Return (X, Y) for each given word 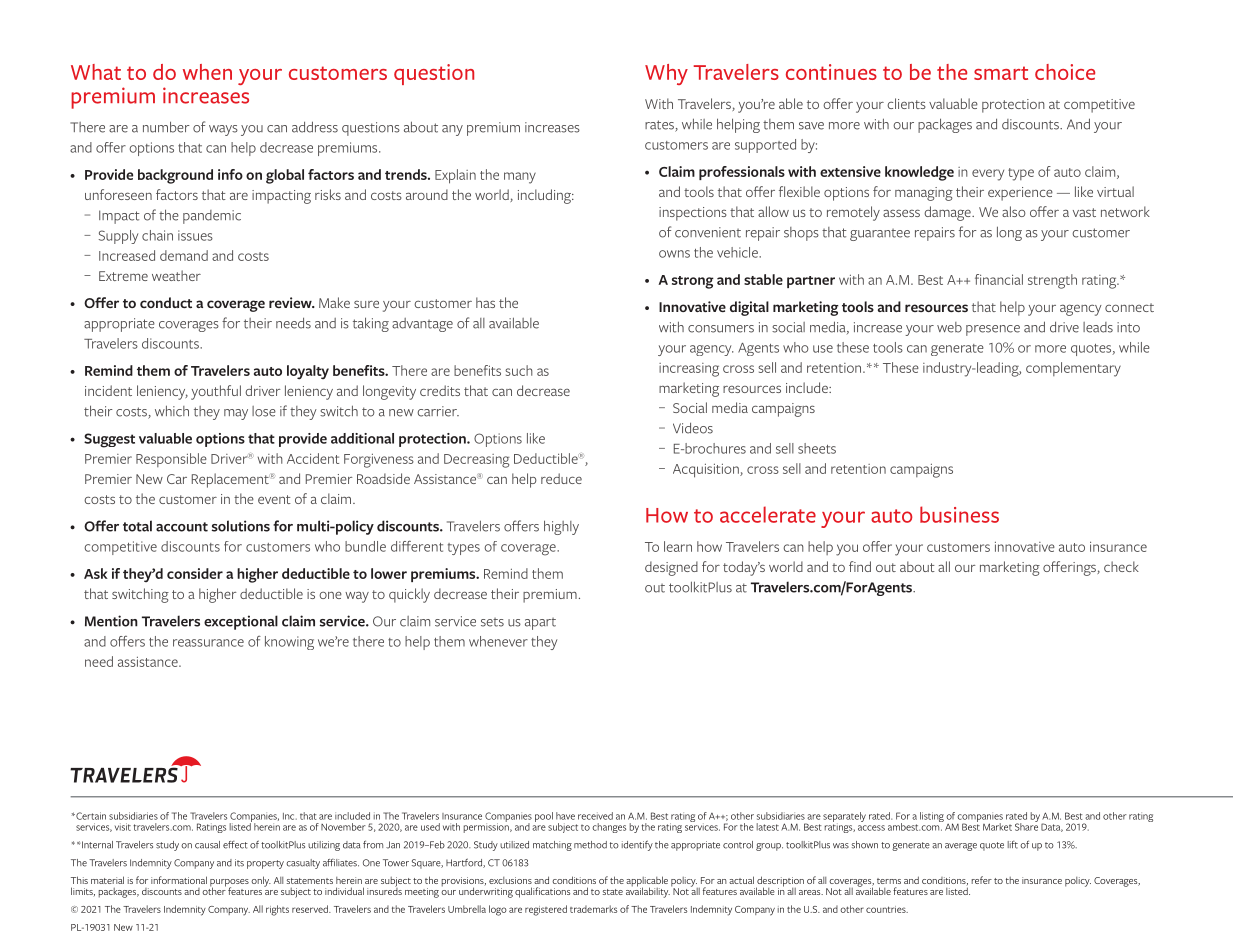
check (1121, 566)
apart (540, 624)
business (959, 514)
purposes (229, 884)
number (166, 127)
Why (666, 74)
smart (1001, 73)
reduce (561, 478)
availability (648, 891)
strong (693, 282)
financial (999, 279)
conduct (166, 302)
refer (982, 880)
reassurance (208, 643)
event (274, 499)
